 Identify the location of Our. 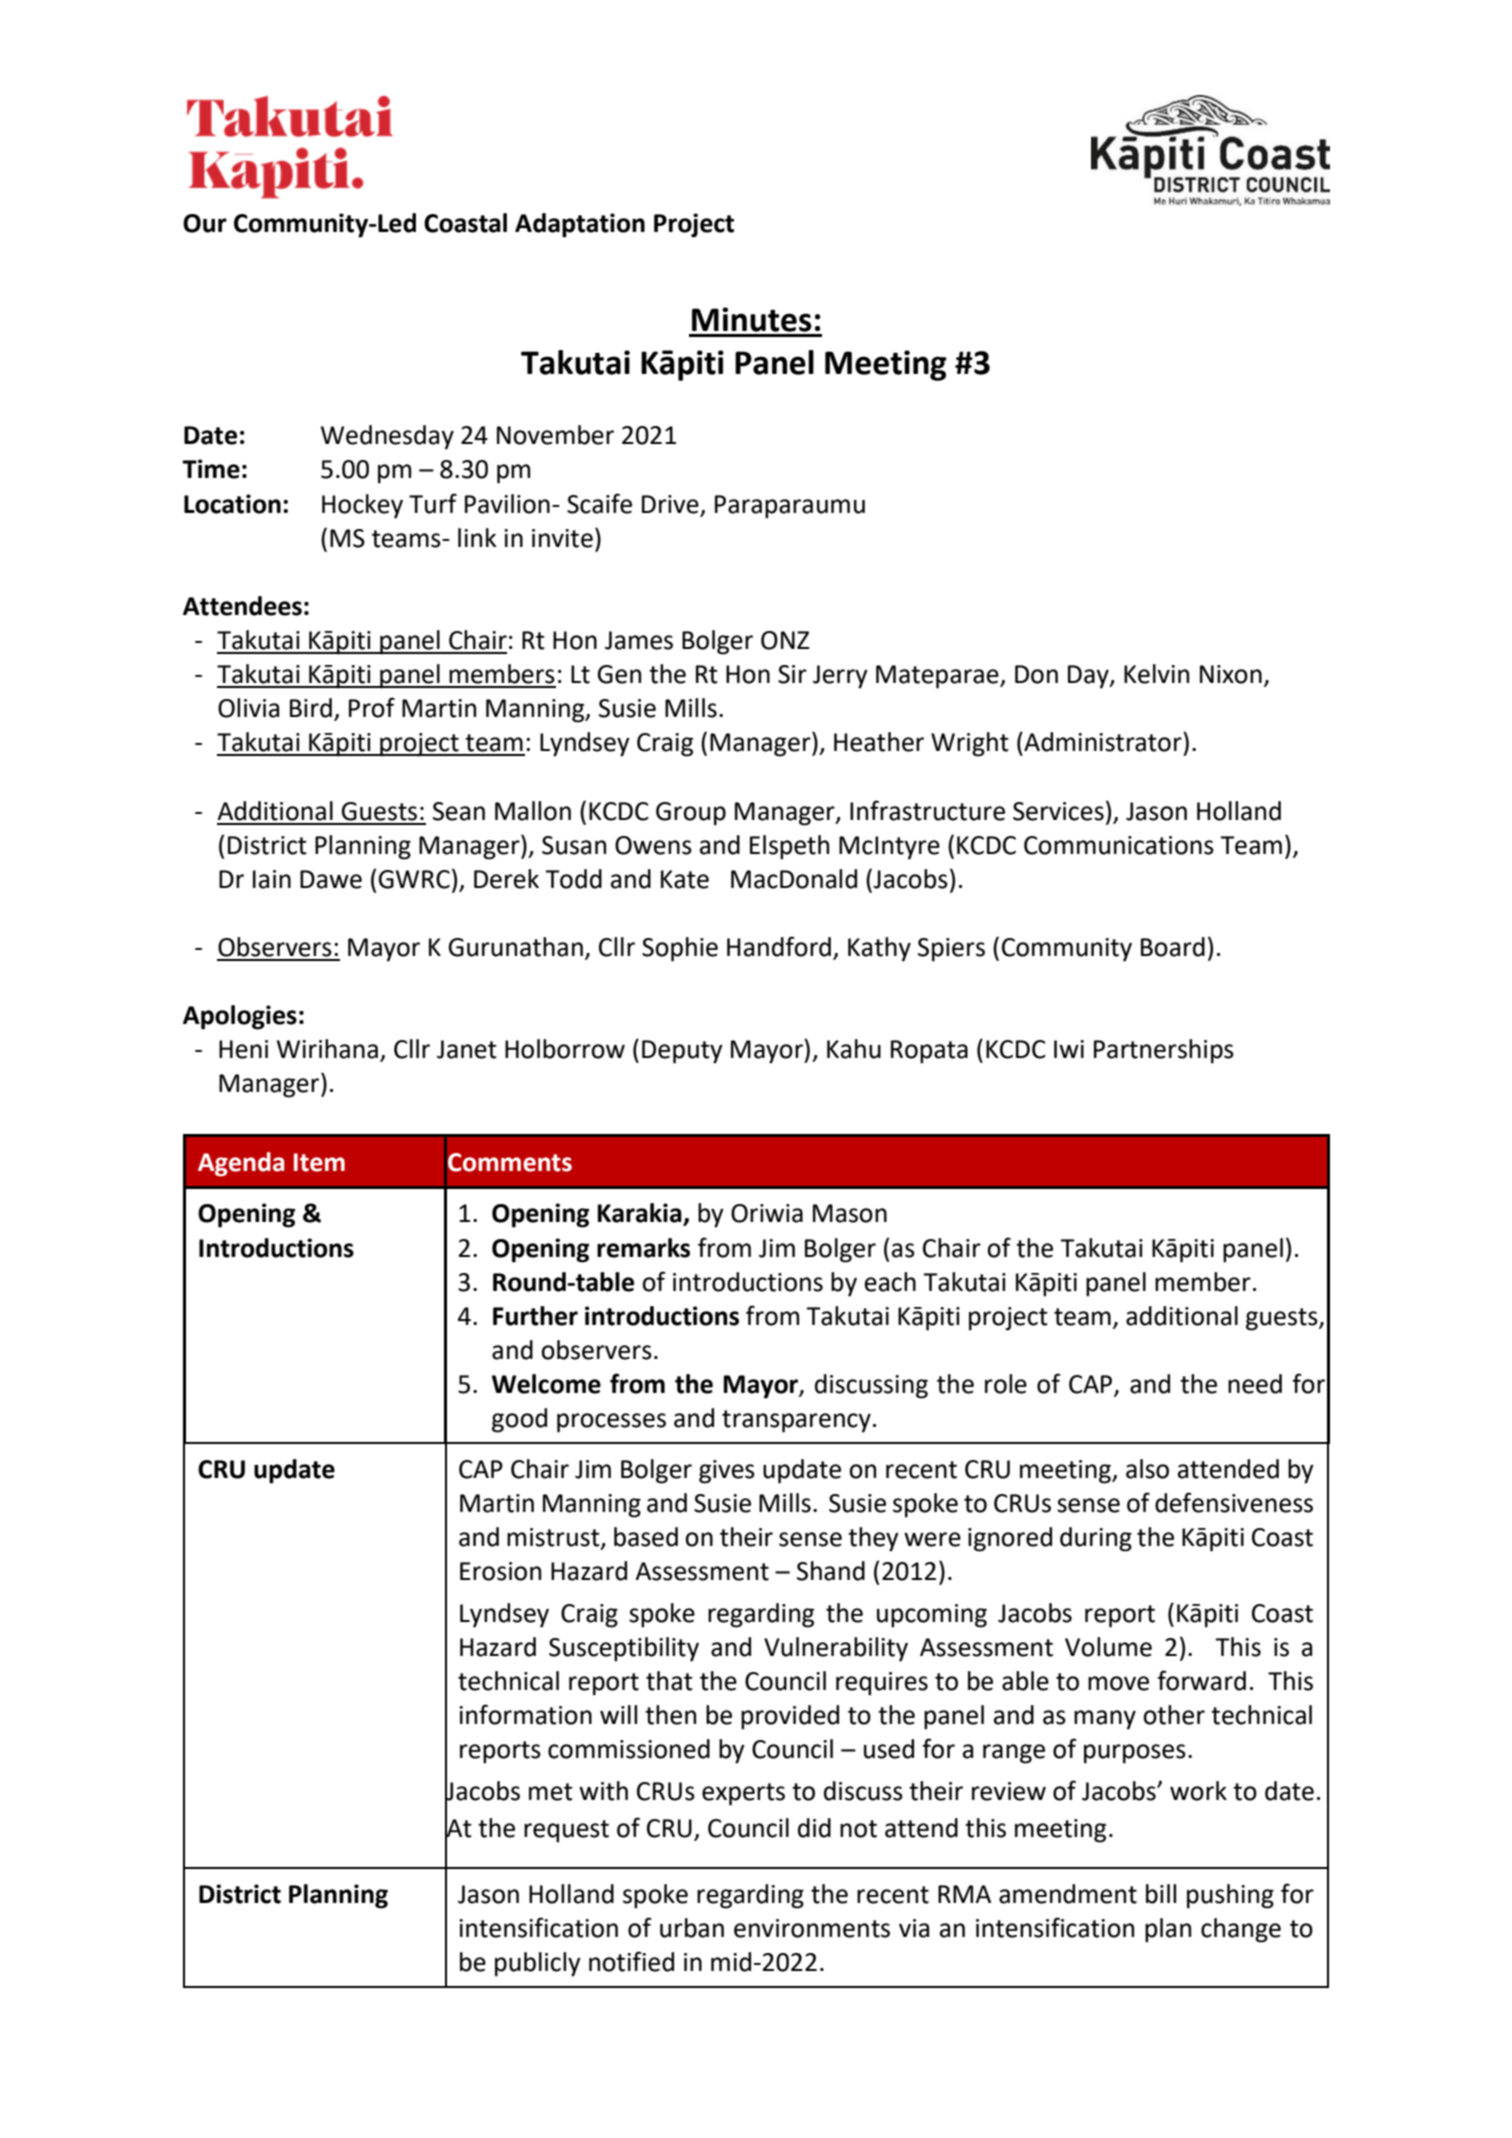
(205, 223).
